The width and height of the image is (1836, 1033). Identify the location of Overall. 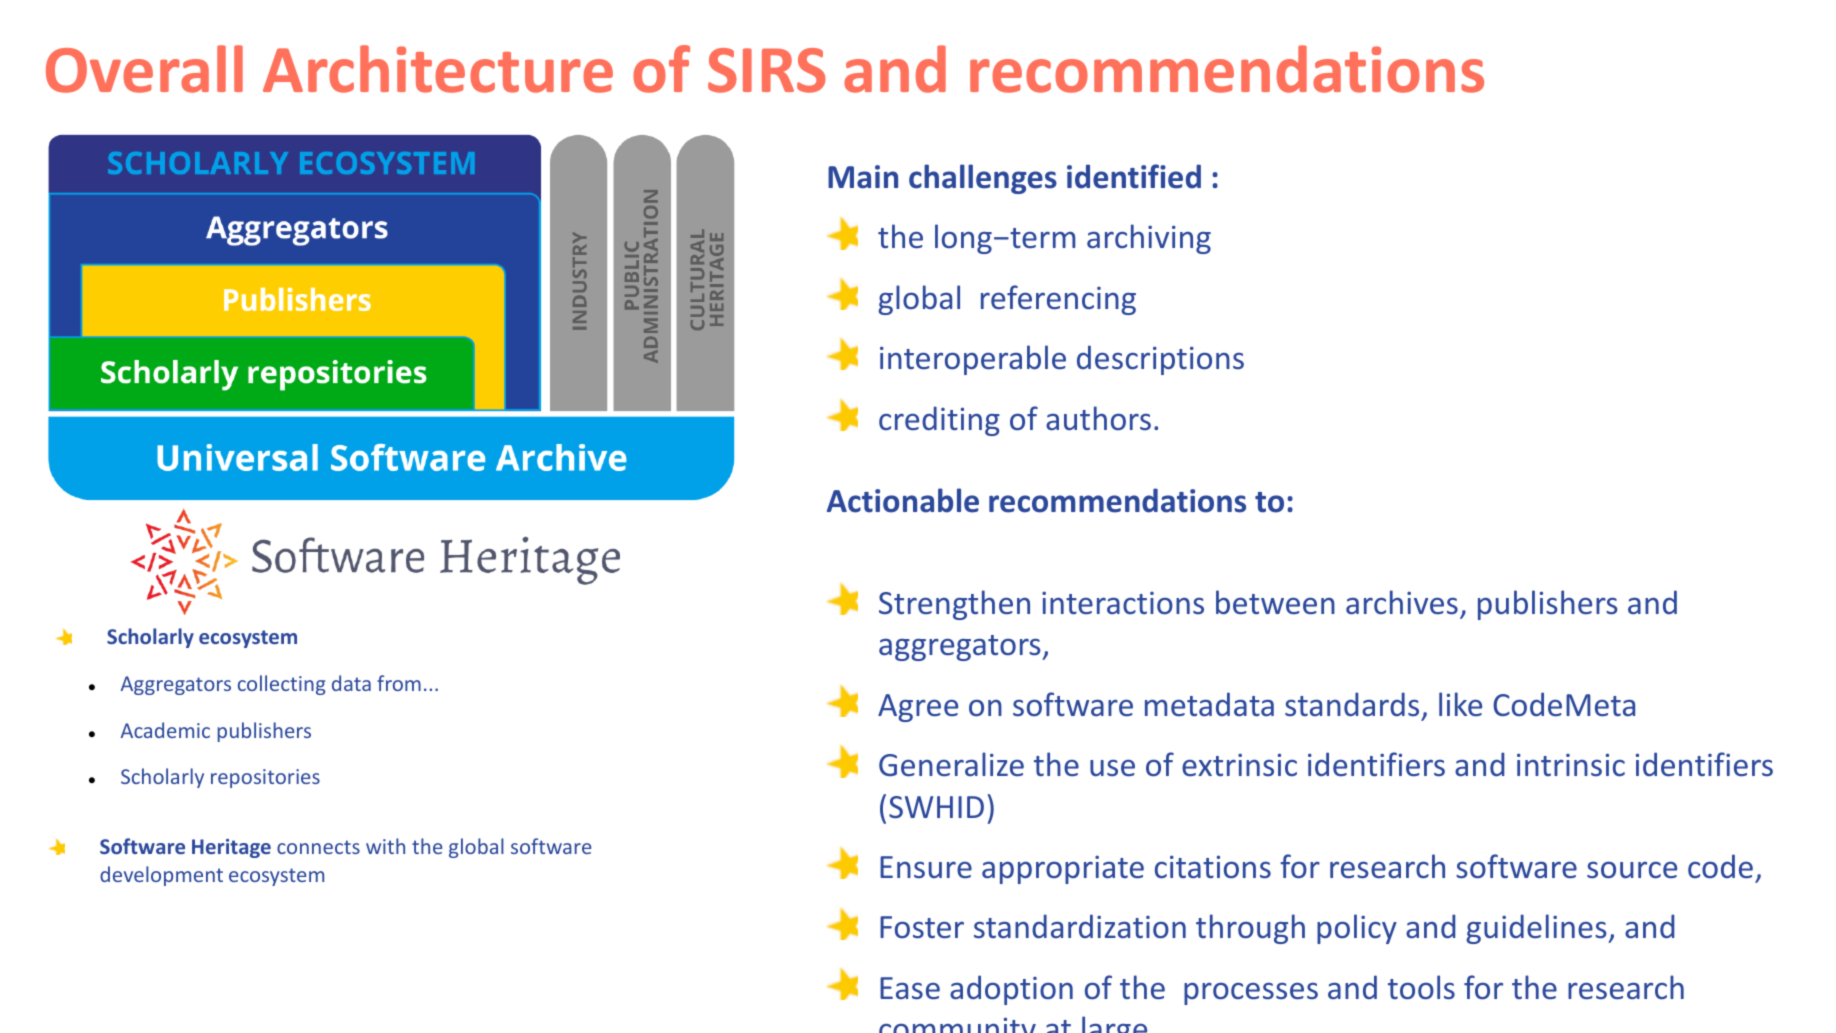
(144, 69).
